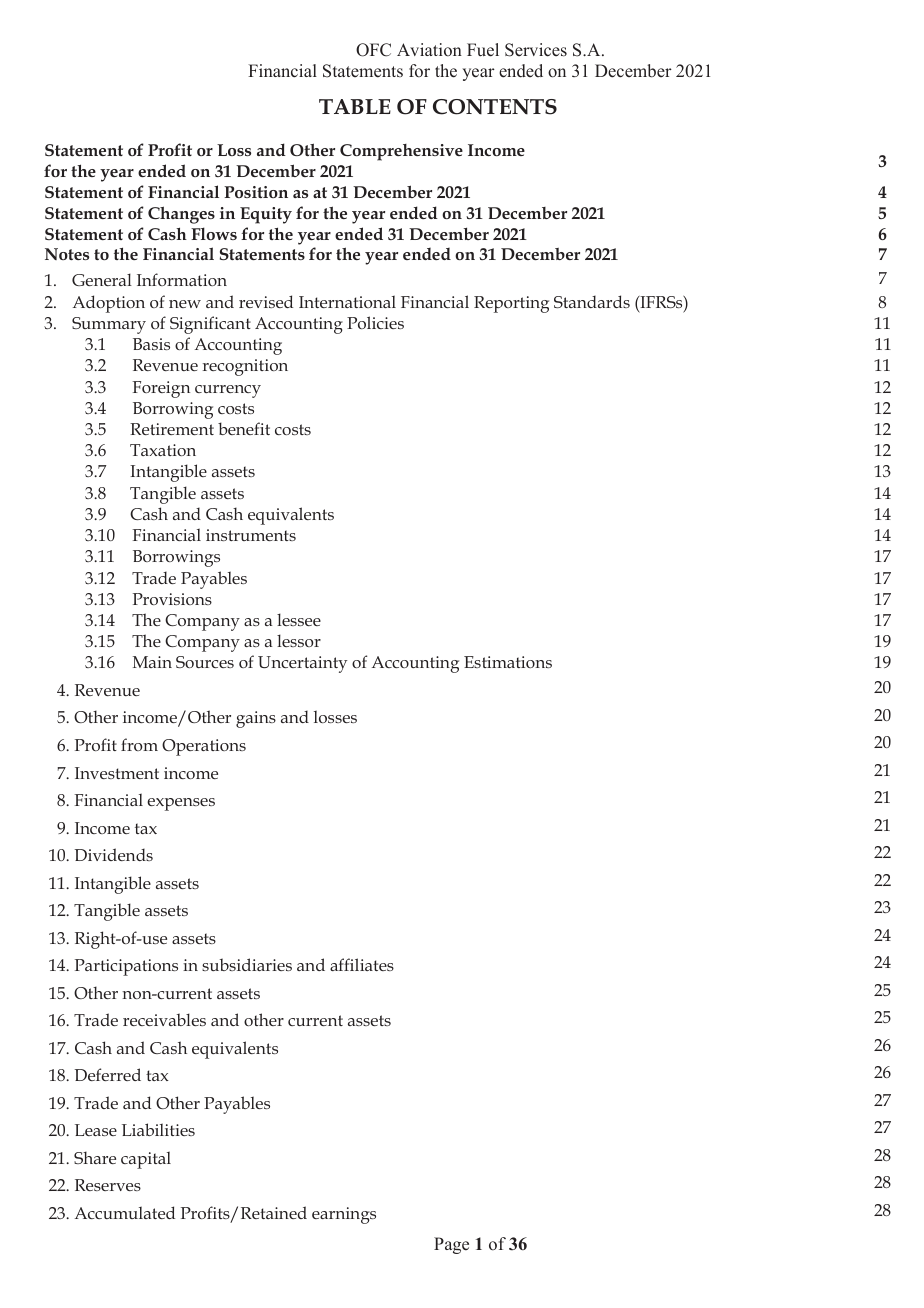 This screenshot has width=924, height=1308. Describe the element at coordinates (125, 1212) in the screenshot. I see `Accumulated` at that location.
